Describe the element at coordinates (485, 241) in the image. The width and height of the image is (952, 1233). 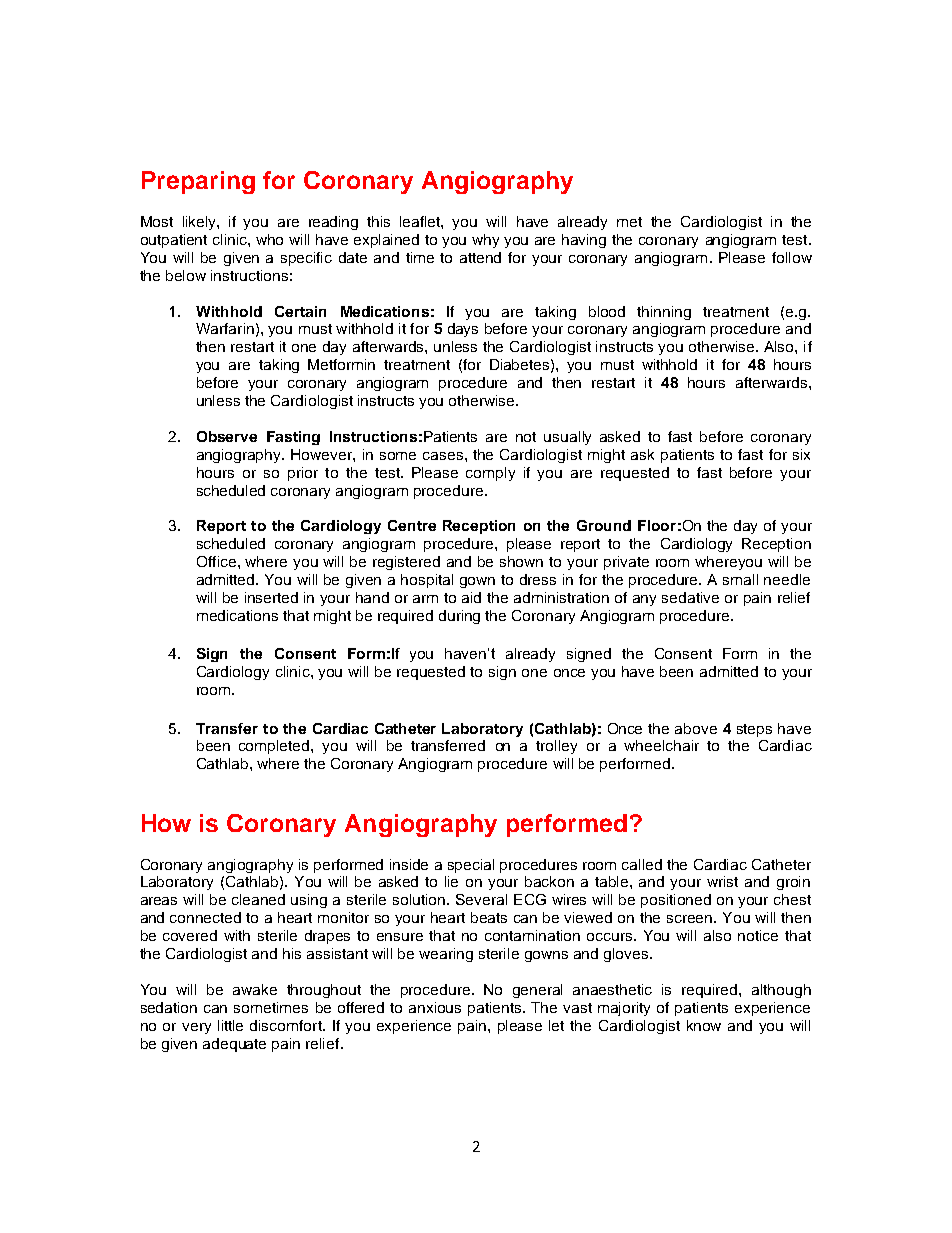
I see `why` at that location.
